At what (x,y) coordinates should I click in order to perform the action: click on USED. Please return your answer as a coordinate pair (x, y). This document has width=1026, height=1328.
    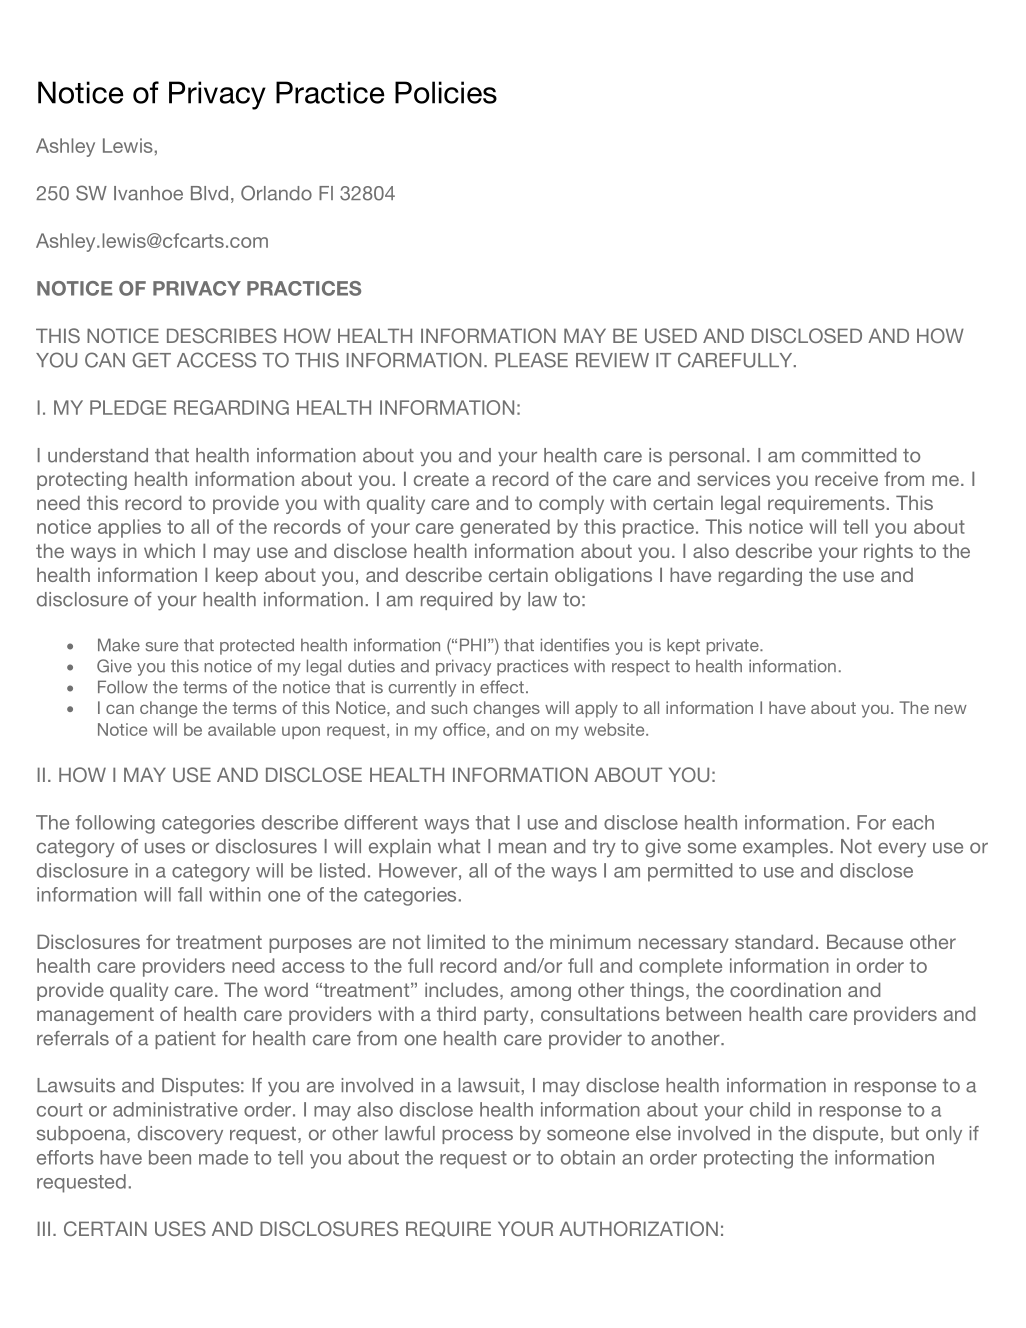
    Looking at the image, I should click on (671, 335).
